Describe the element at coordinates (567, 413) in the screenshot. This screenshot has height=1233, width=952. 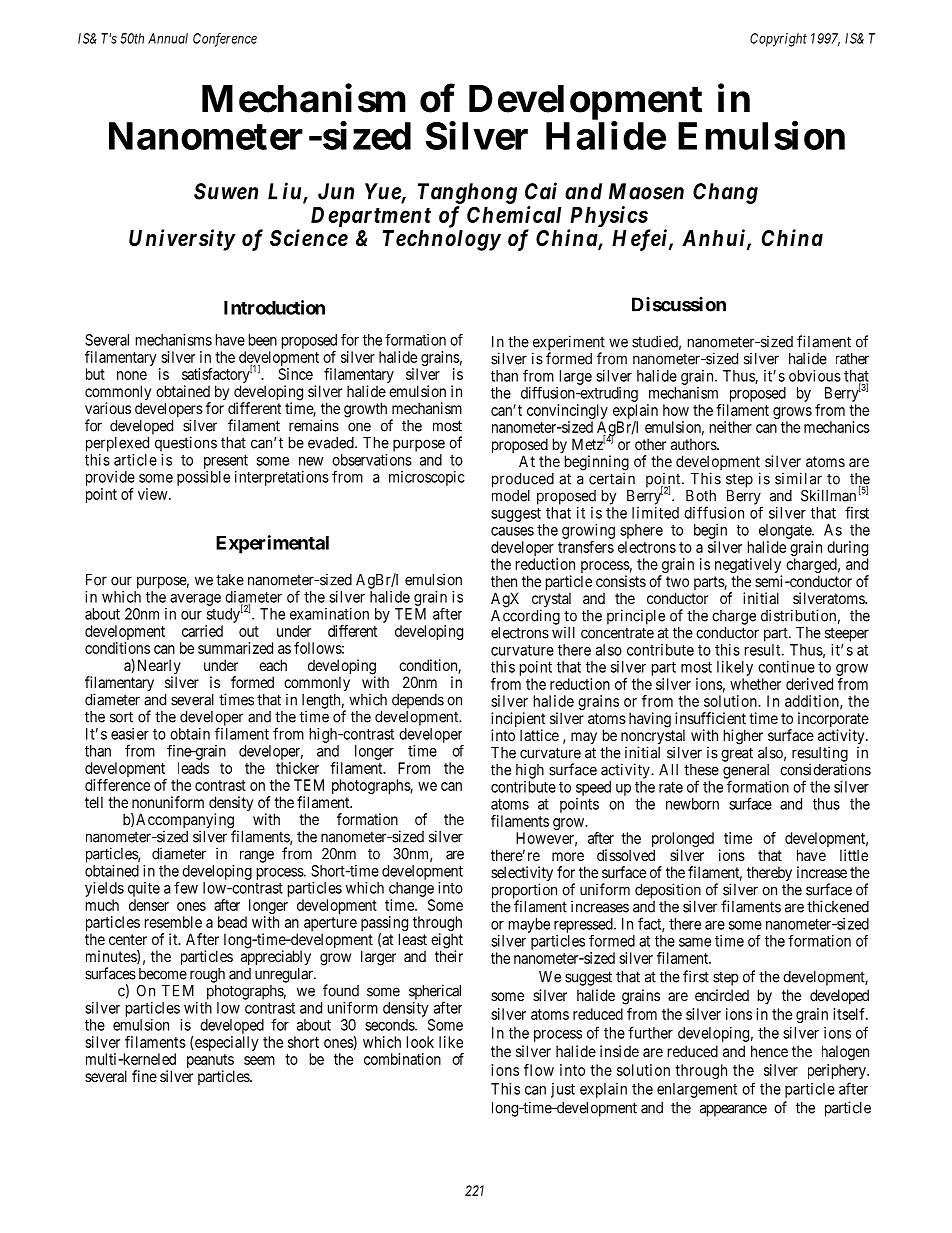
I see `convincingly` at that location.
